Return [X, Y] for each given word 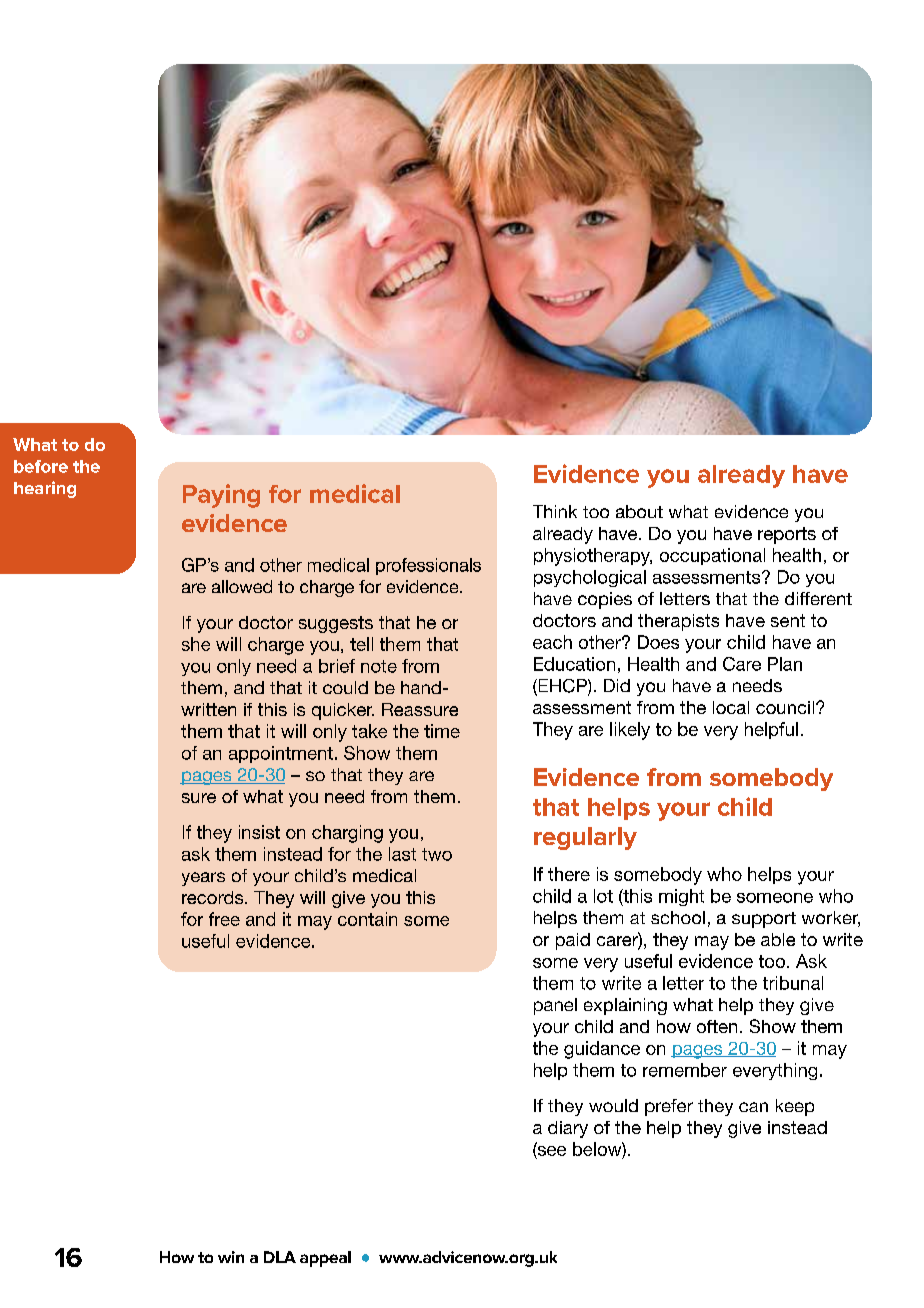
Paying [221, 496]
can [753, 1107]
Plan [785, 664]
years [203, 879]
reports [787, 535]
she [196, 644]
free [224, 919]
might [681, 897]
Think [555, 511]
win [231, 1257]
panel [555, 1006]
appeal [325, 1259]
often [717, 1026]
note [379, 666]
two [437, 854]
